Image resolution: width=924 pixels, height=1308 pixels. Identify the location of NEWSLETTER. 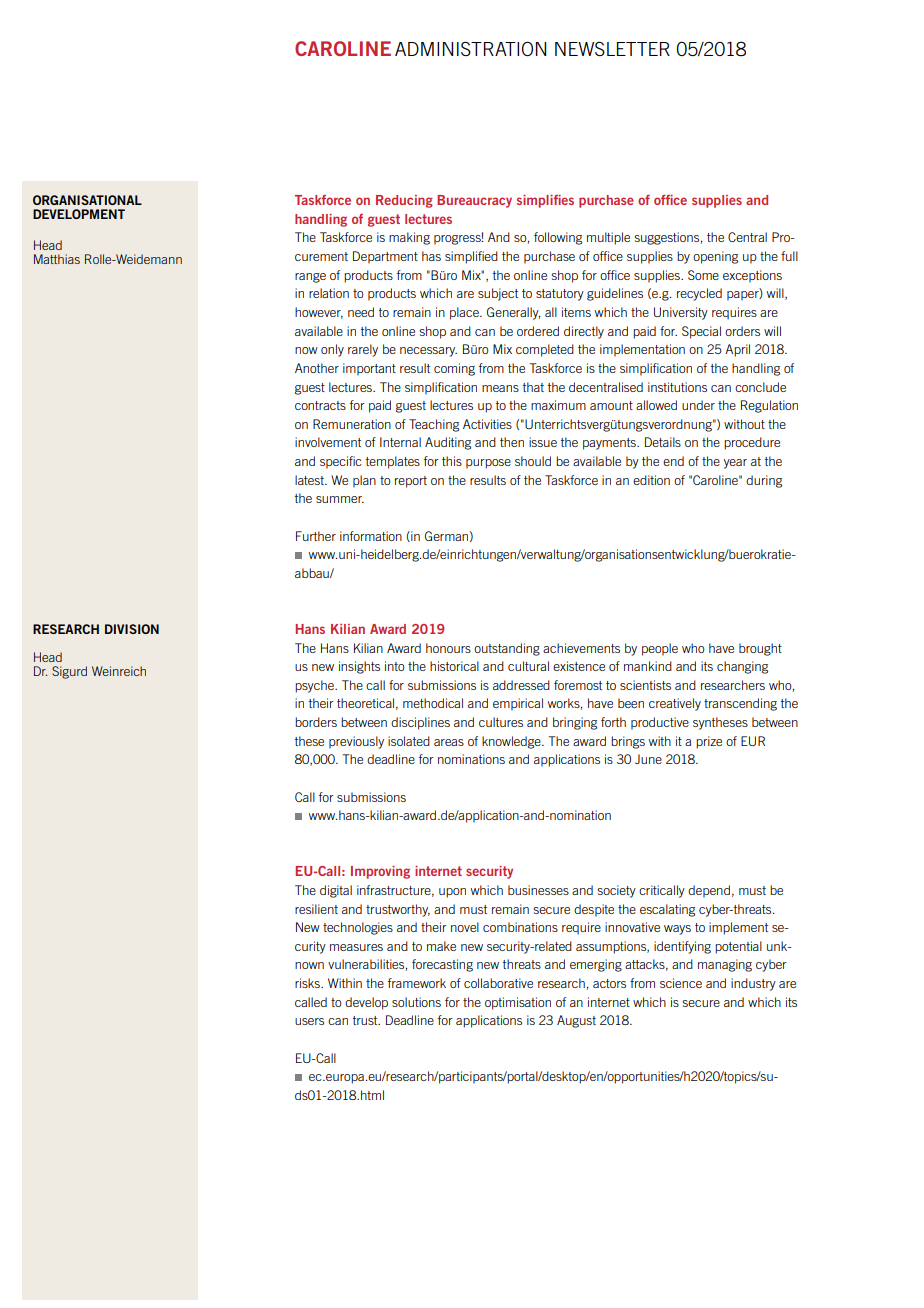
(612, 48).
